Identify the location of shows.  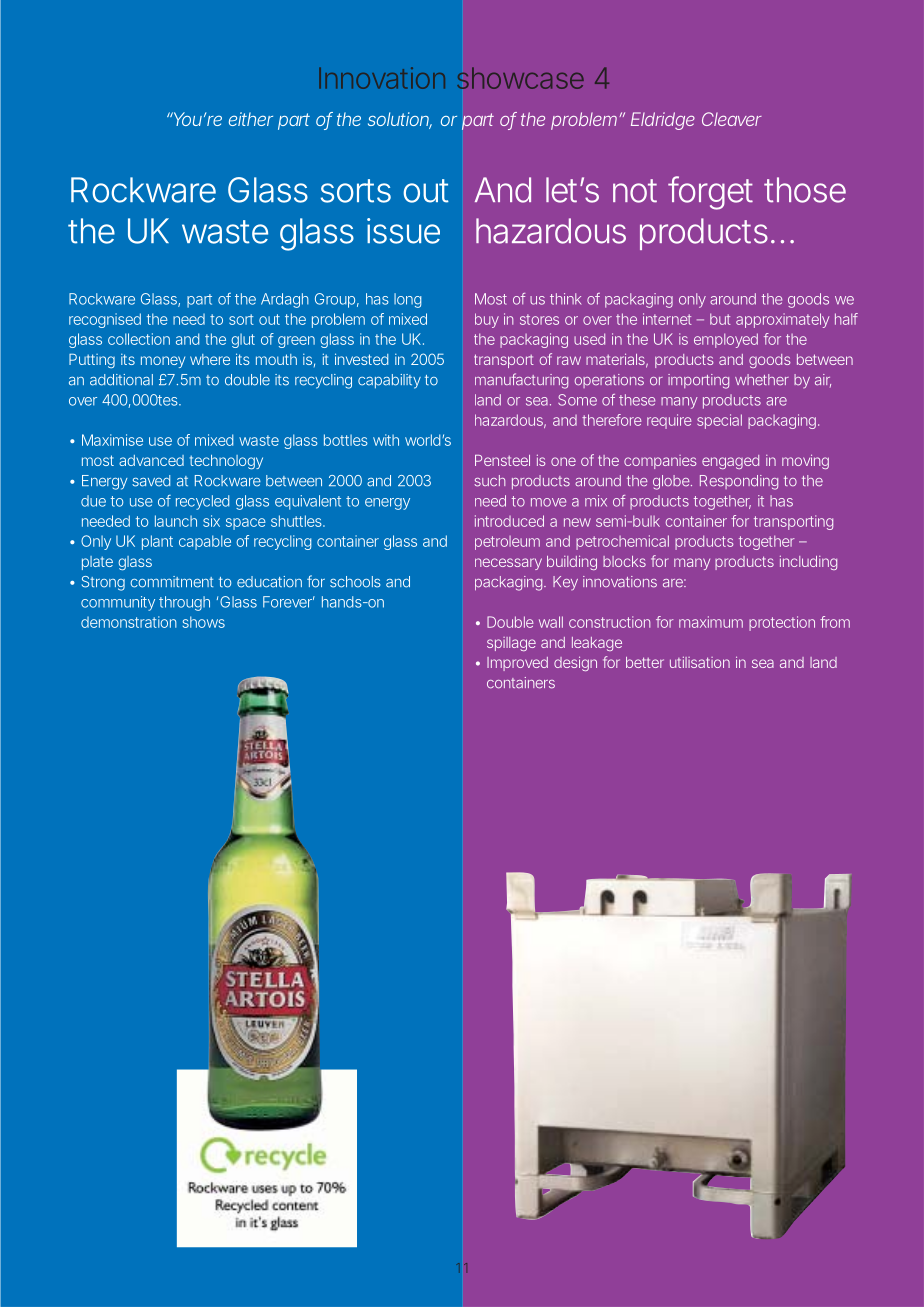
(204, 622).
